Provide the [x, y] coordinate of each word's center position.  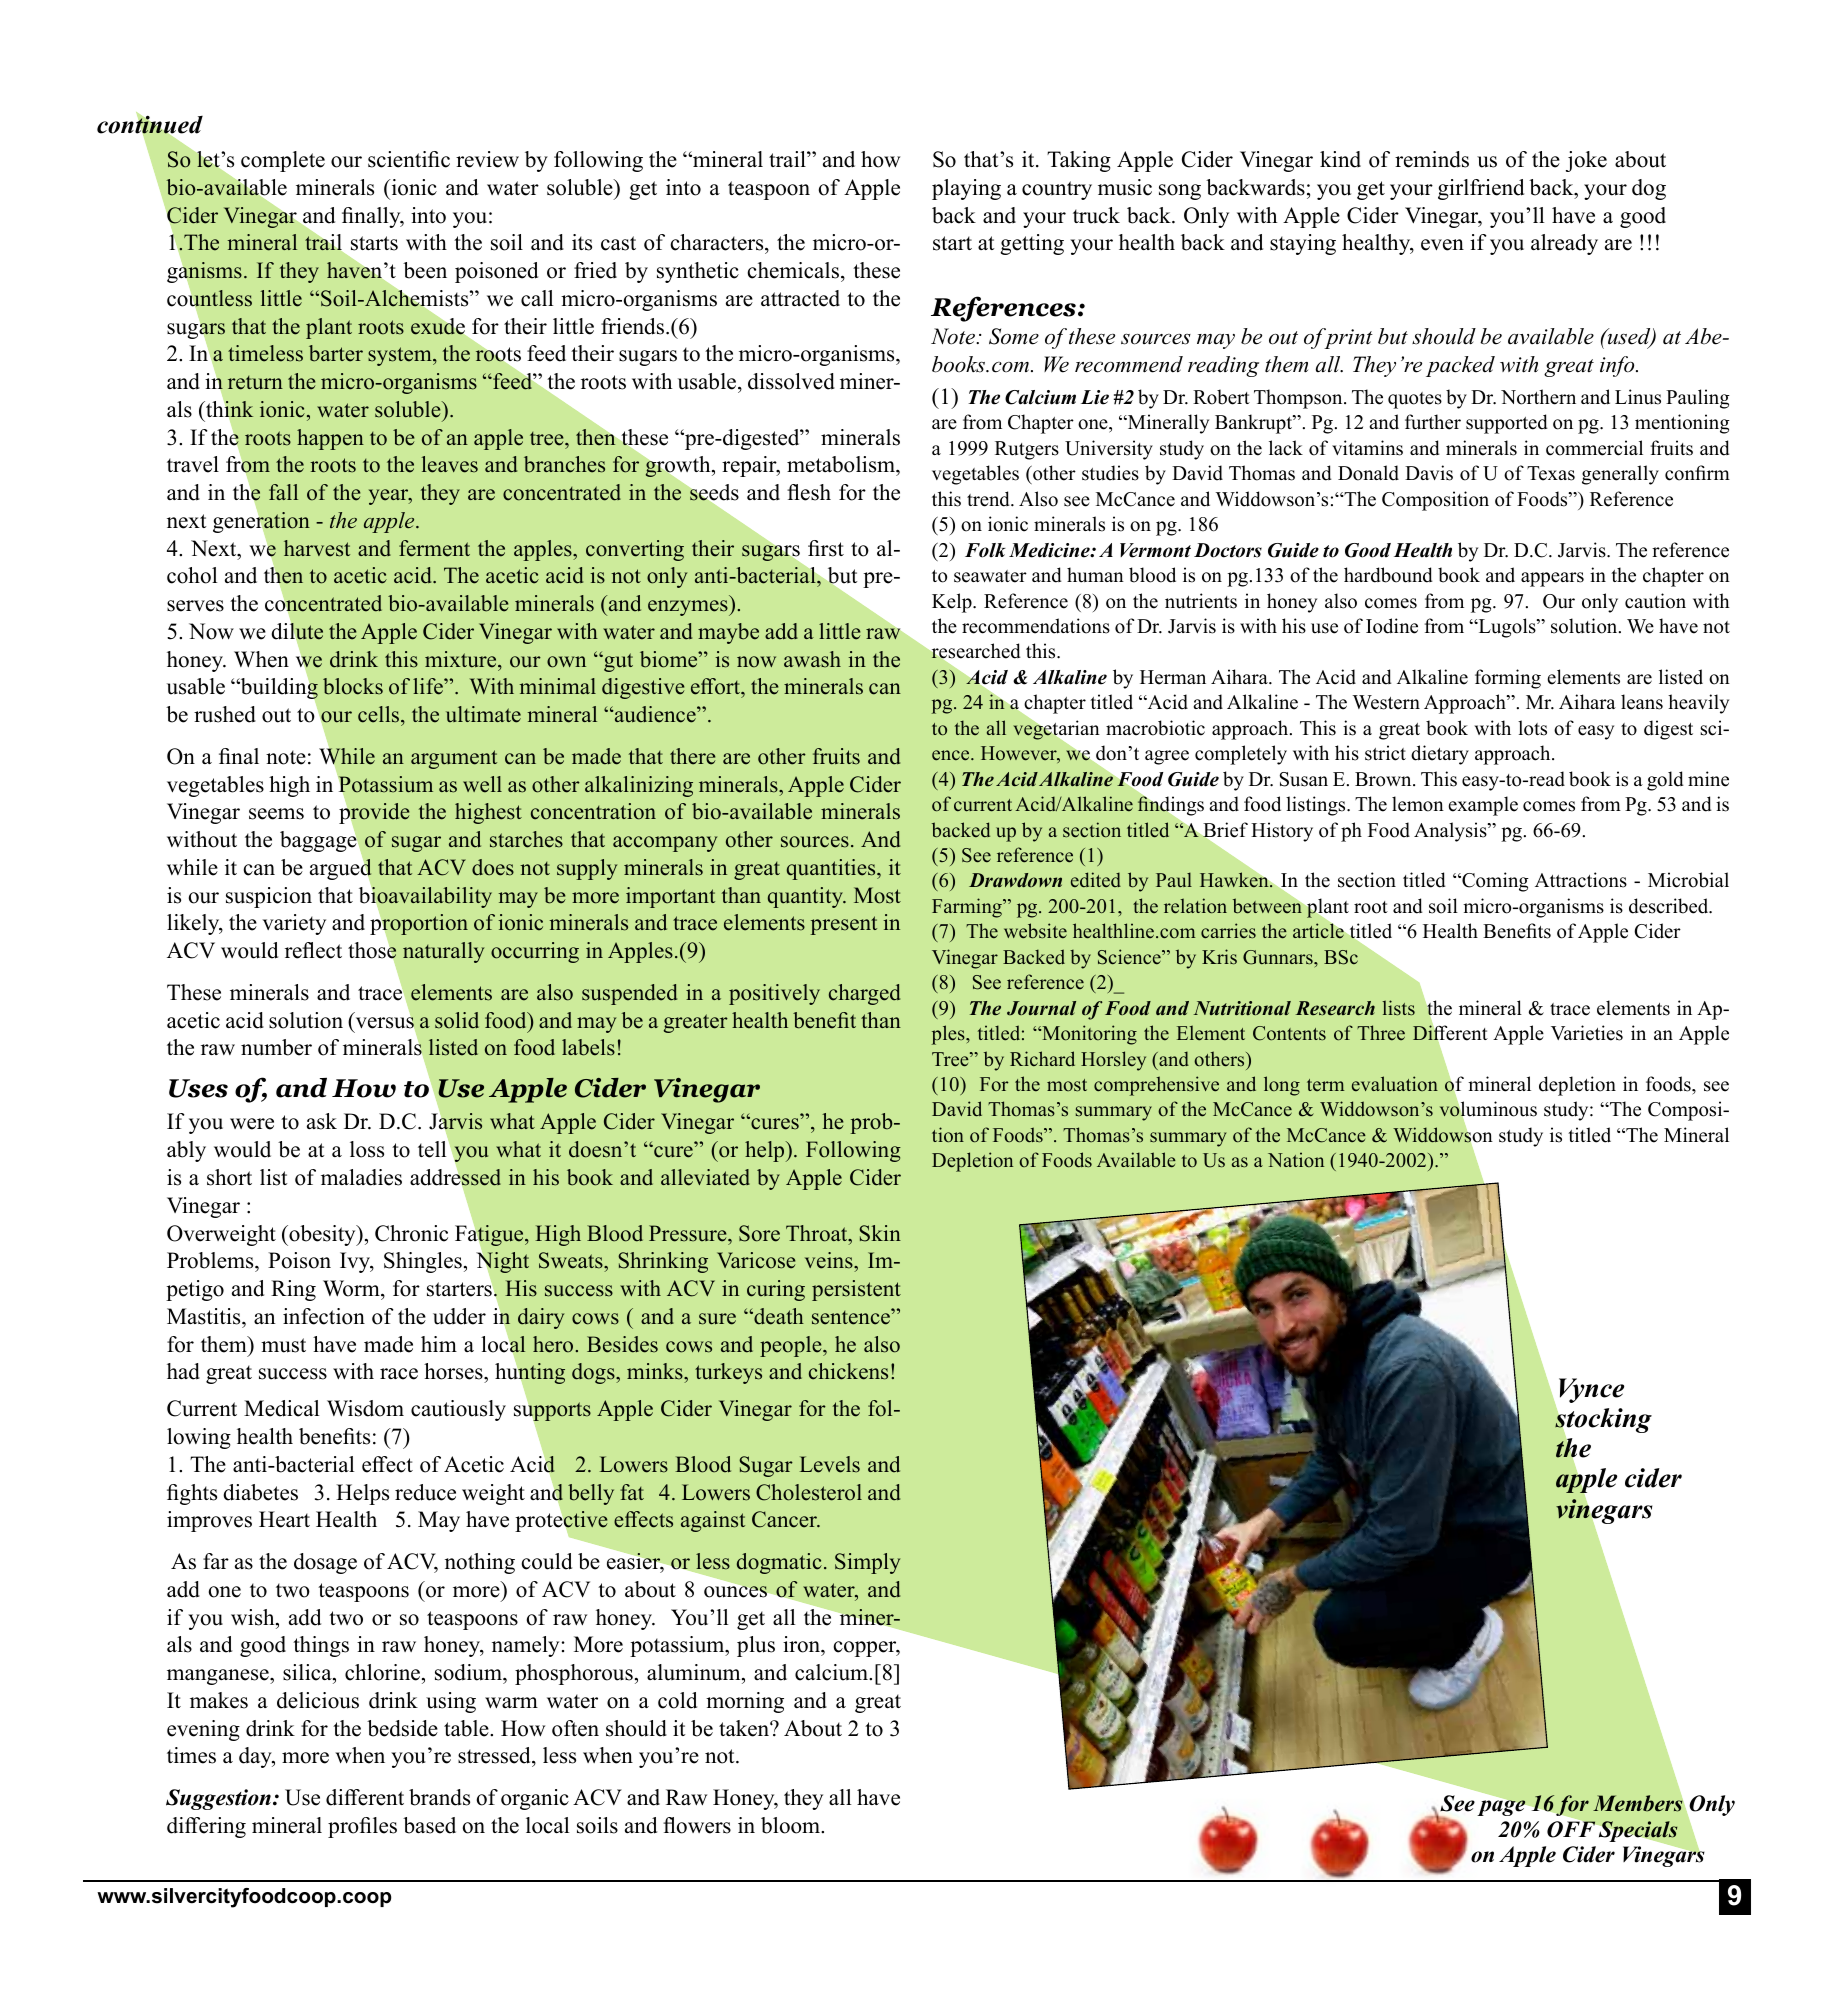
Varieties [1587, 1033]
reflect [313, 950]
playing [966, 189]
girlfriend [1481, 189]
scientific [409, 159]
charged [864, 994]
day [256, 1757]
